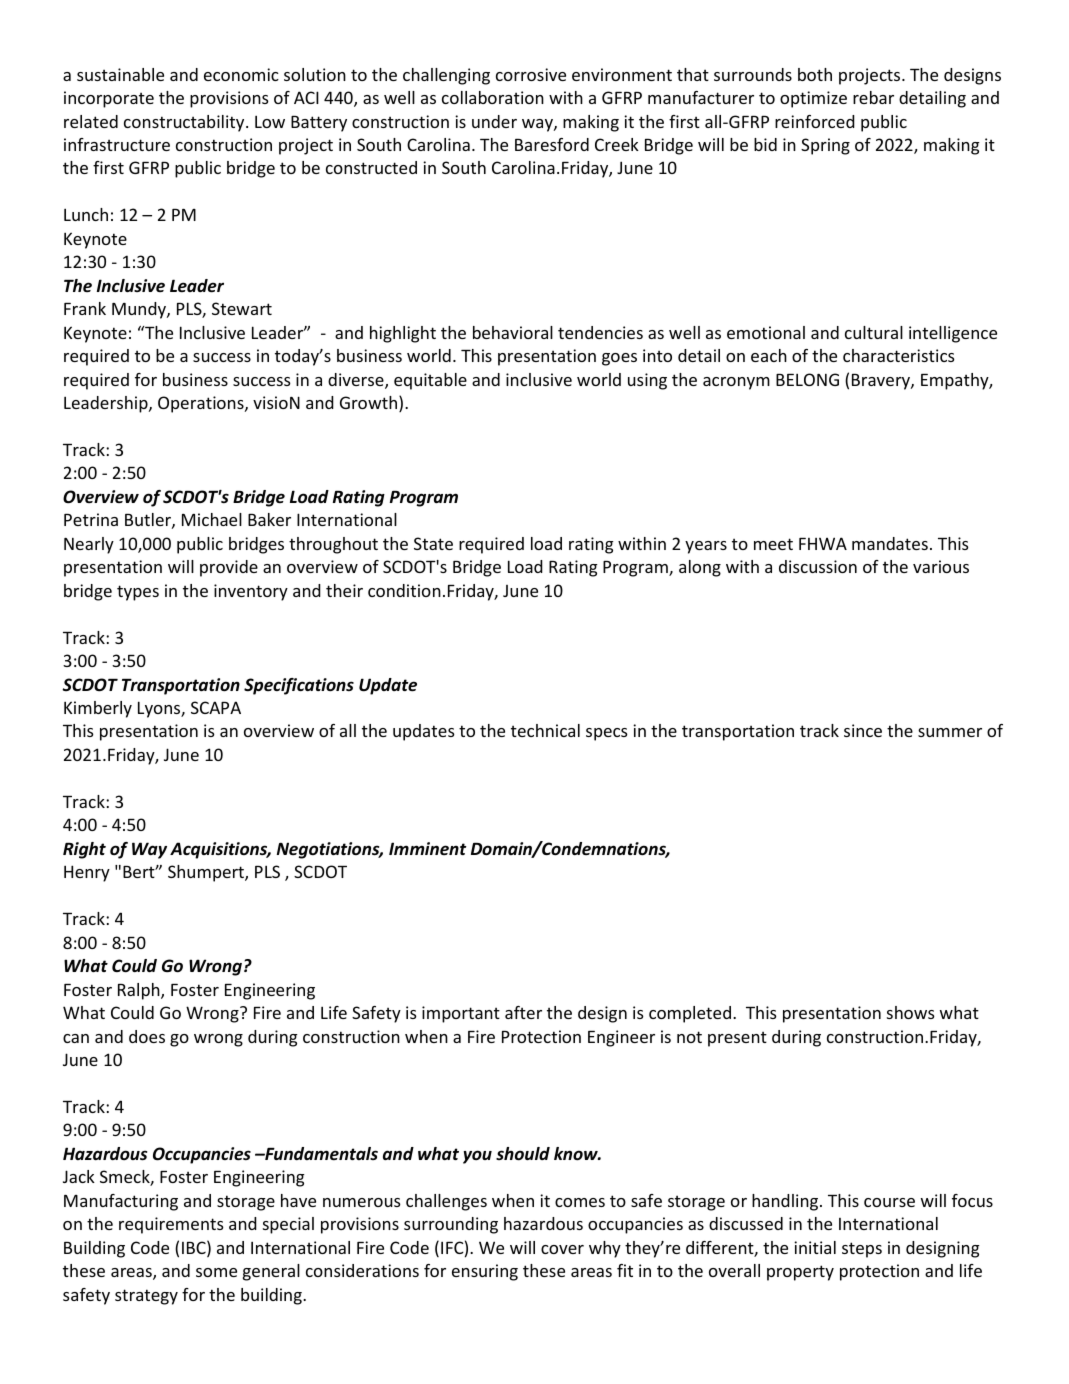 The height and width of the screenshot is (1384, 1069). I want to click on cover, so click(562, 1249).
